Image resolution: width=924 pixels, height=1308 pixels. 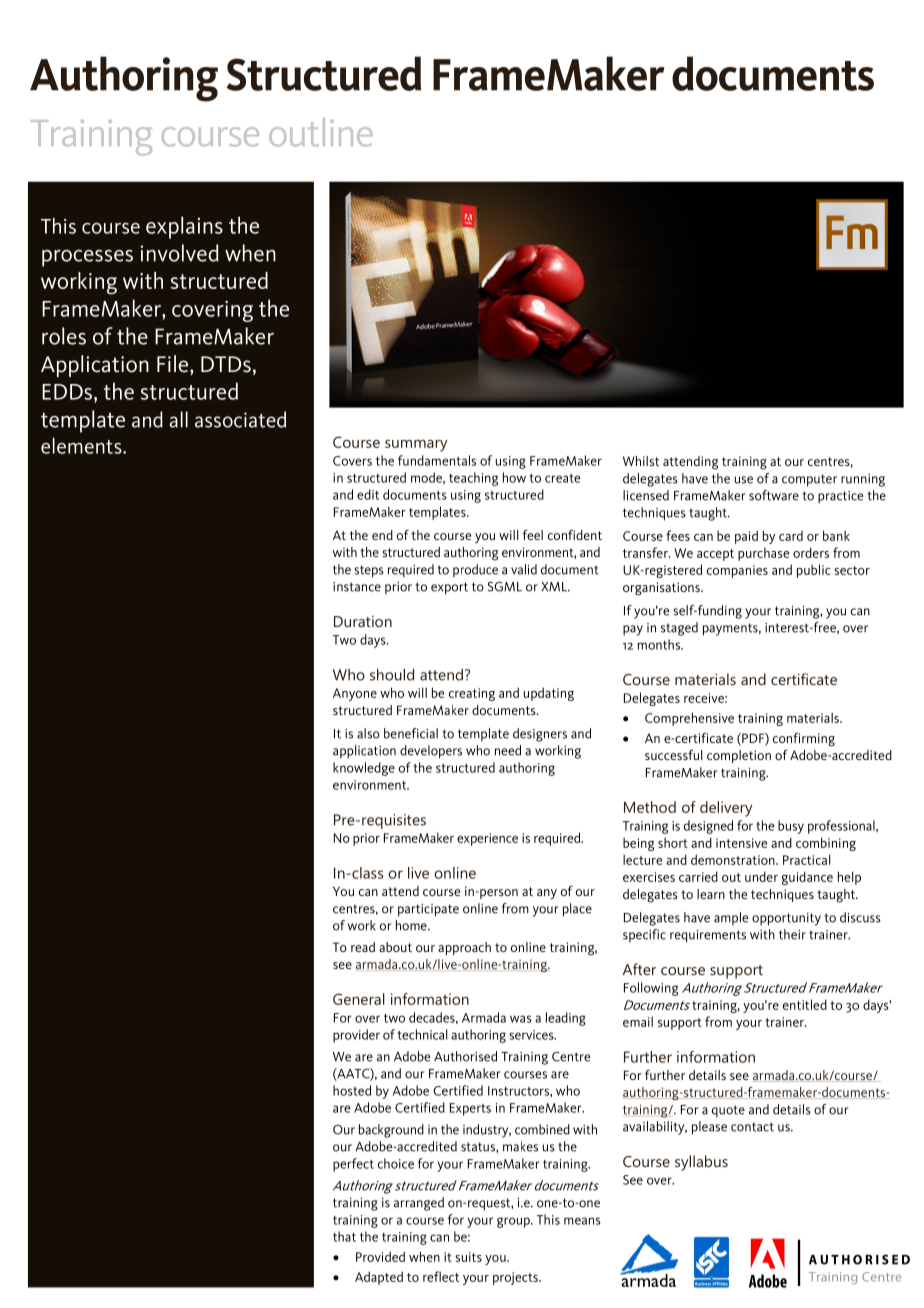 What do you see at coordinates (487, 839) in the page?
I see `experience` at bounding box center [487, 839].
